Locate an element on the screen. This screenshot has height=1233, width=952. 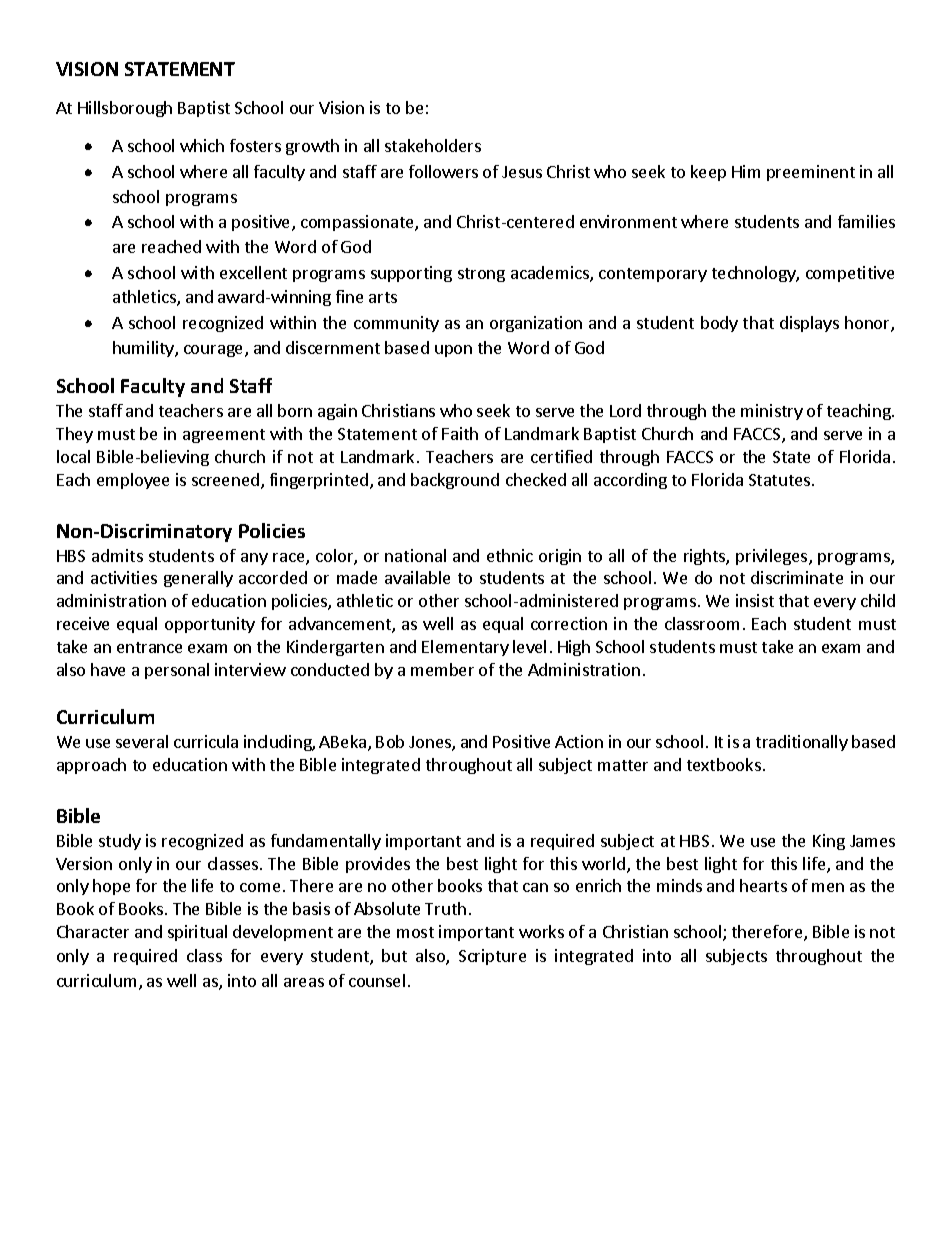
ministry is located at coordinates (772, 412).
